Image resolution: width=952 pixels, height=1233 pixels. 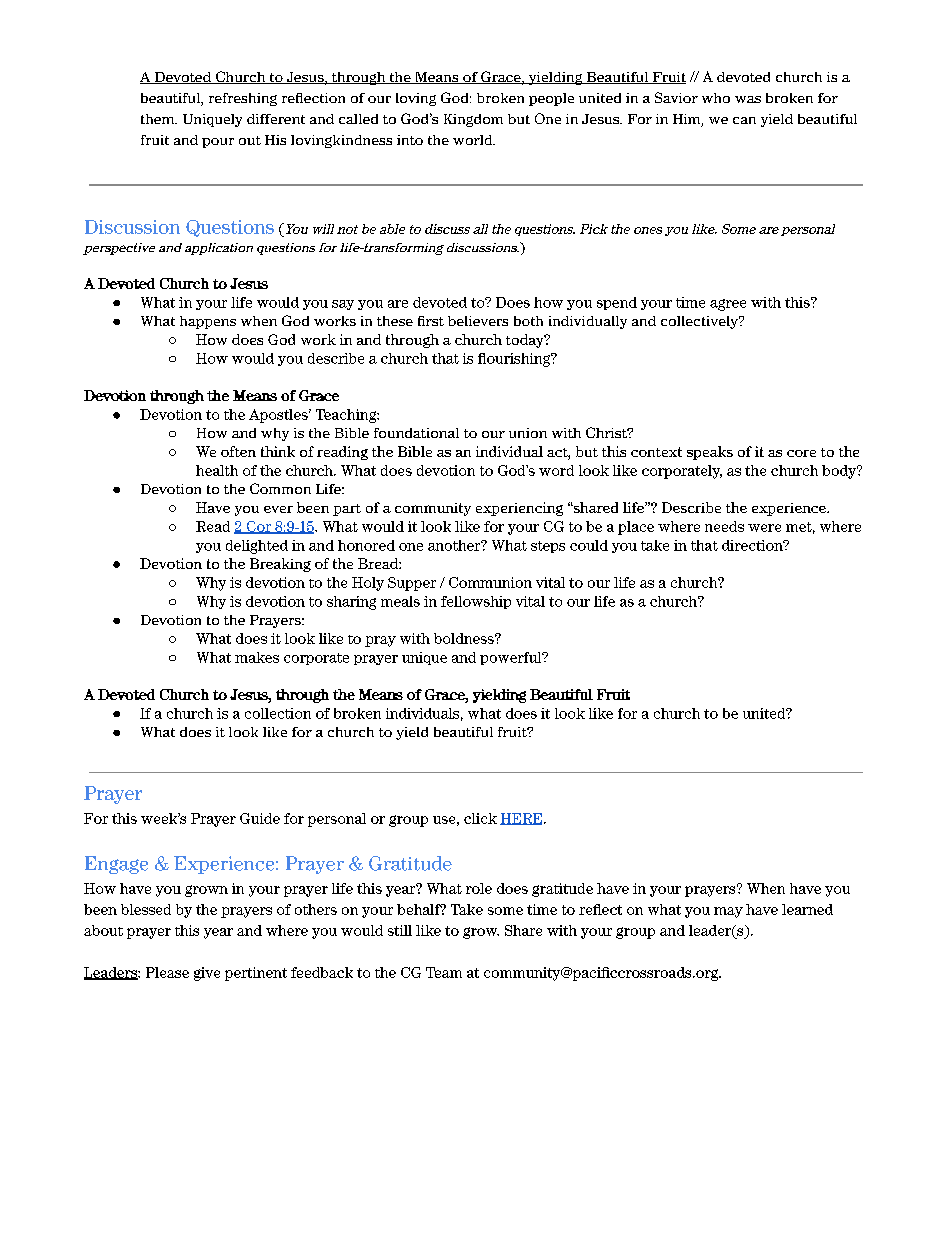 I want to click on Team, so click(x=444, y=972).
